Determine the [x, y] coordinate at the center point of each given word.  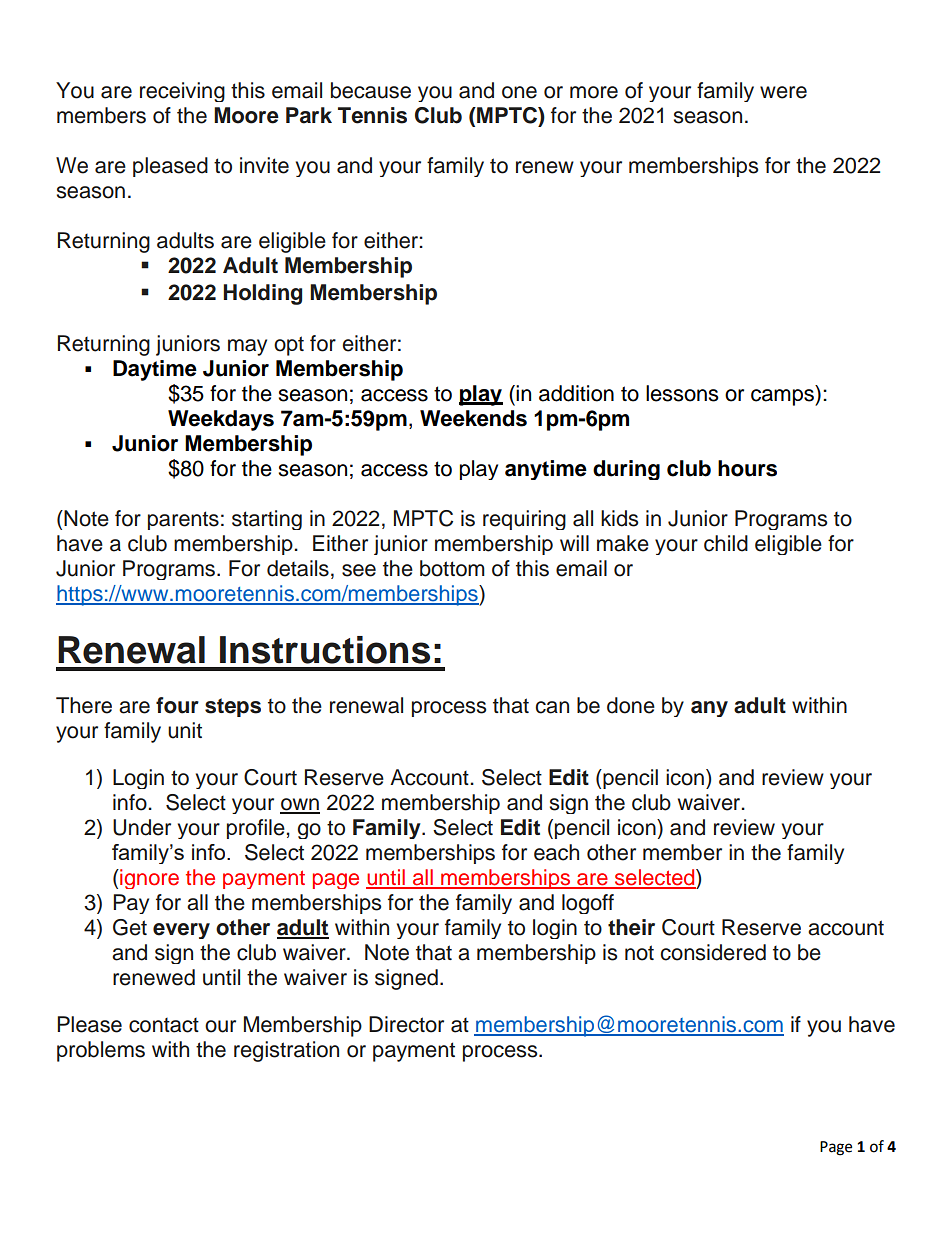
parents [183, 520]
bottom [452, 568]
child [726, 543]
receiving [182, 92]
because [371, 90]
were [783, 92]
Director [406, 1024]
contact [164, 1025]
